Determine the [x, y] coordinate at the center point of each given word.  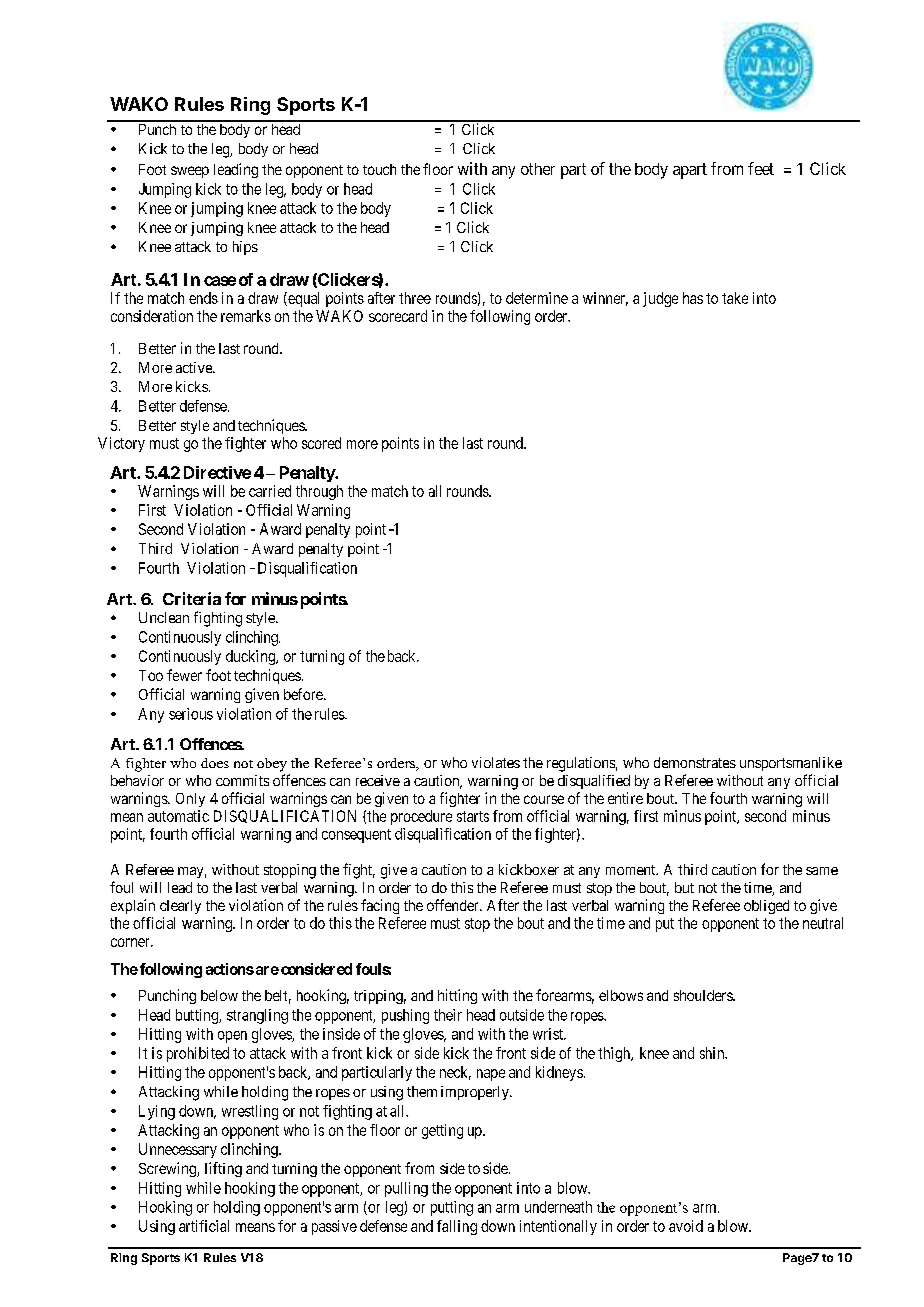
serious [191, 714]
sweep [190, 172]
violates [496, 762]
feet [761, 168]
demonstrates [695, 762]
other [538, 169]
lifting [223, 1169]
